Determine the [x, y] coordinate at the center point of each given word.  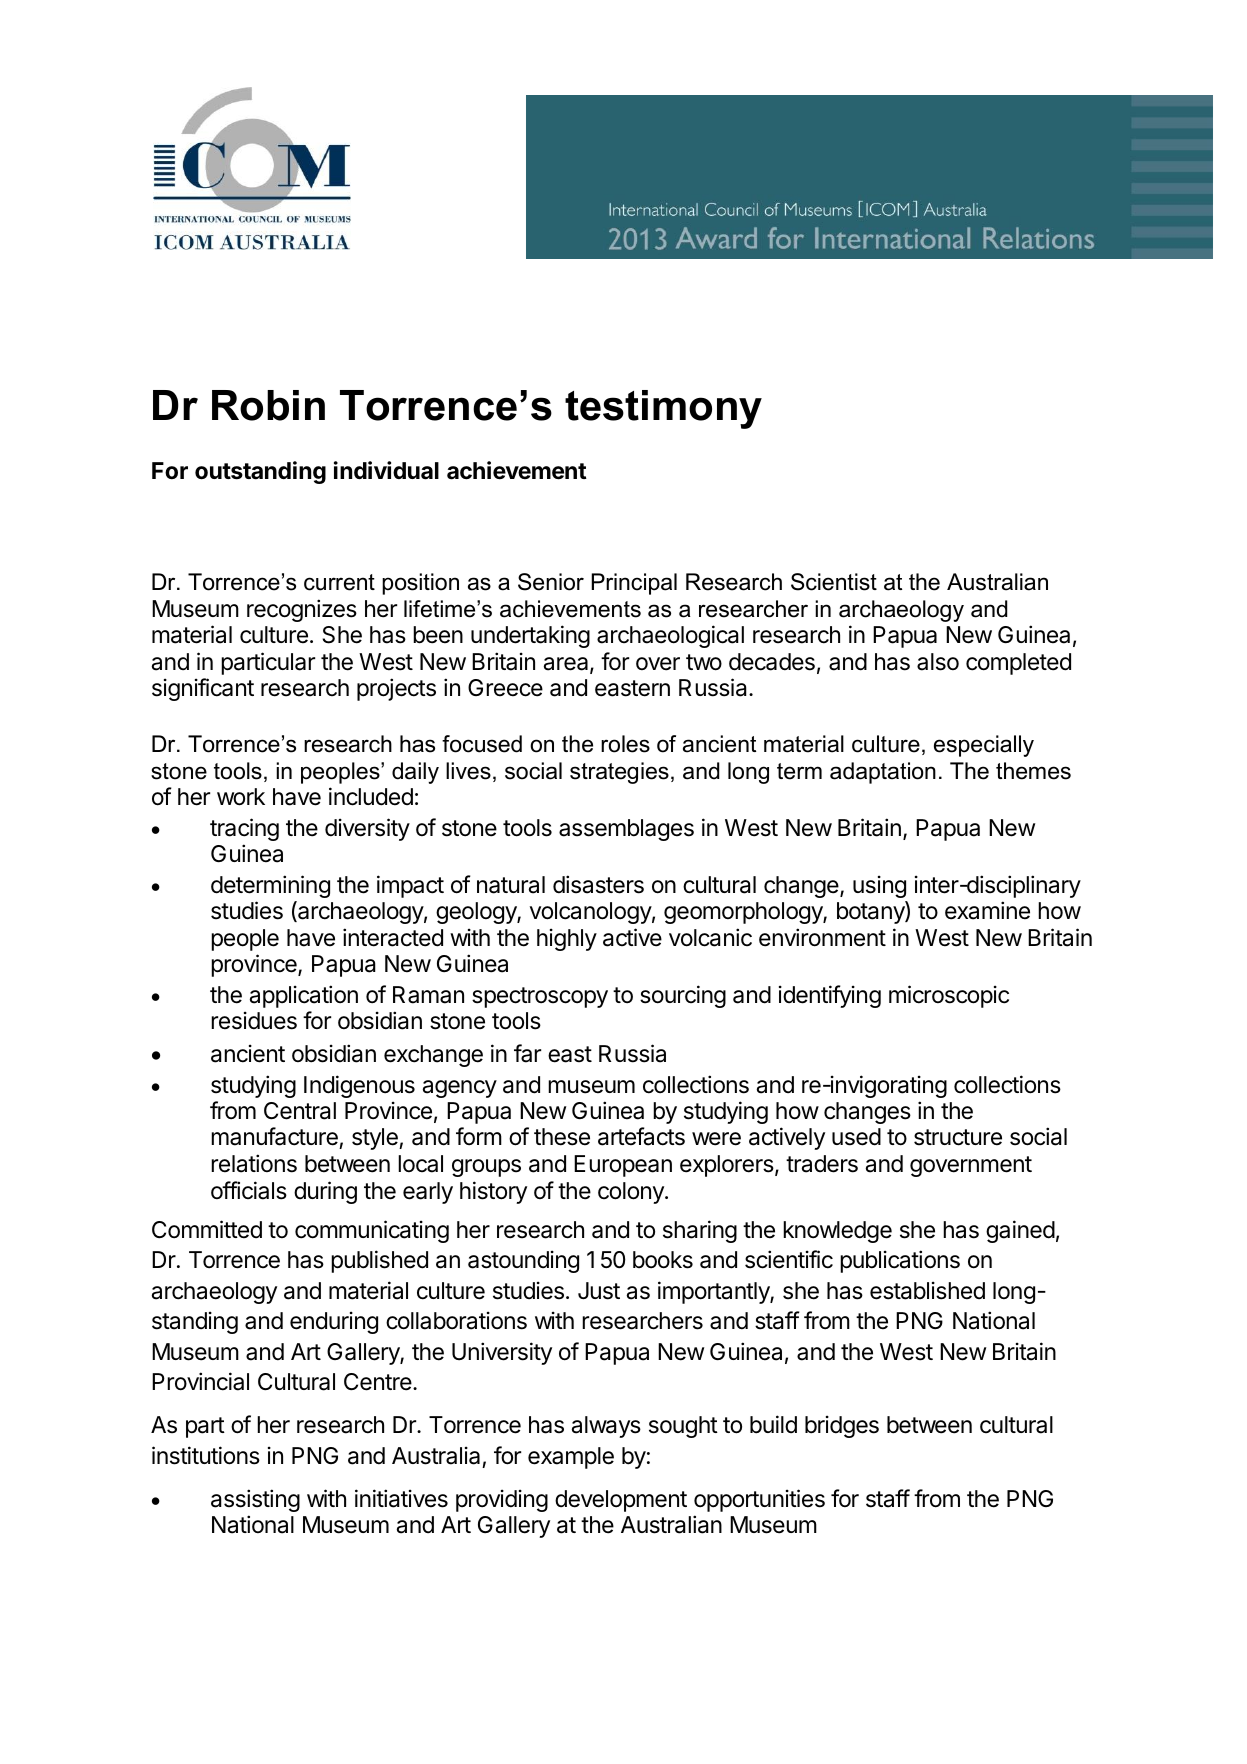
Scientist [834, 582]
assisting [255, 1500]
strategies [619, 773]
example [571, 1458]
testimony [663, 409]
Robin [268, 405]
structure [958, 1137]
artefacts [641, 1136]
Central [300, 1111]
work [241, 797]
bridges [842, 1426]
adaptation [883, 773]
